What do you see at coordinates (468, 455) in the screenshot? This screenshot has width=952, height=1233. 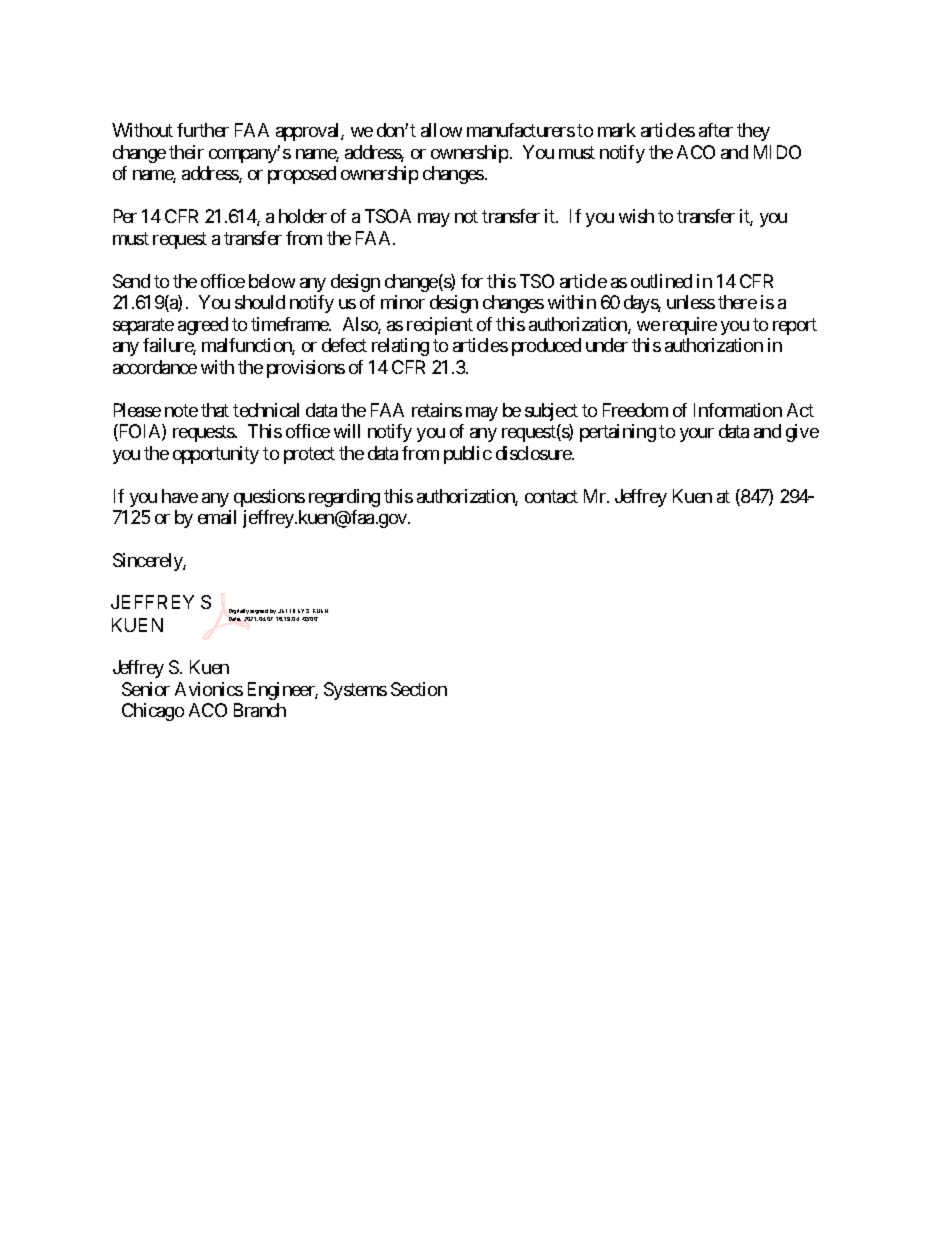 I see `public` at bounding box center [468, 455].
